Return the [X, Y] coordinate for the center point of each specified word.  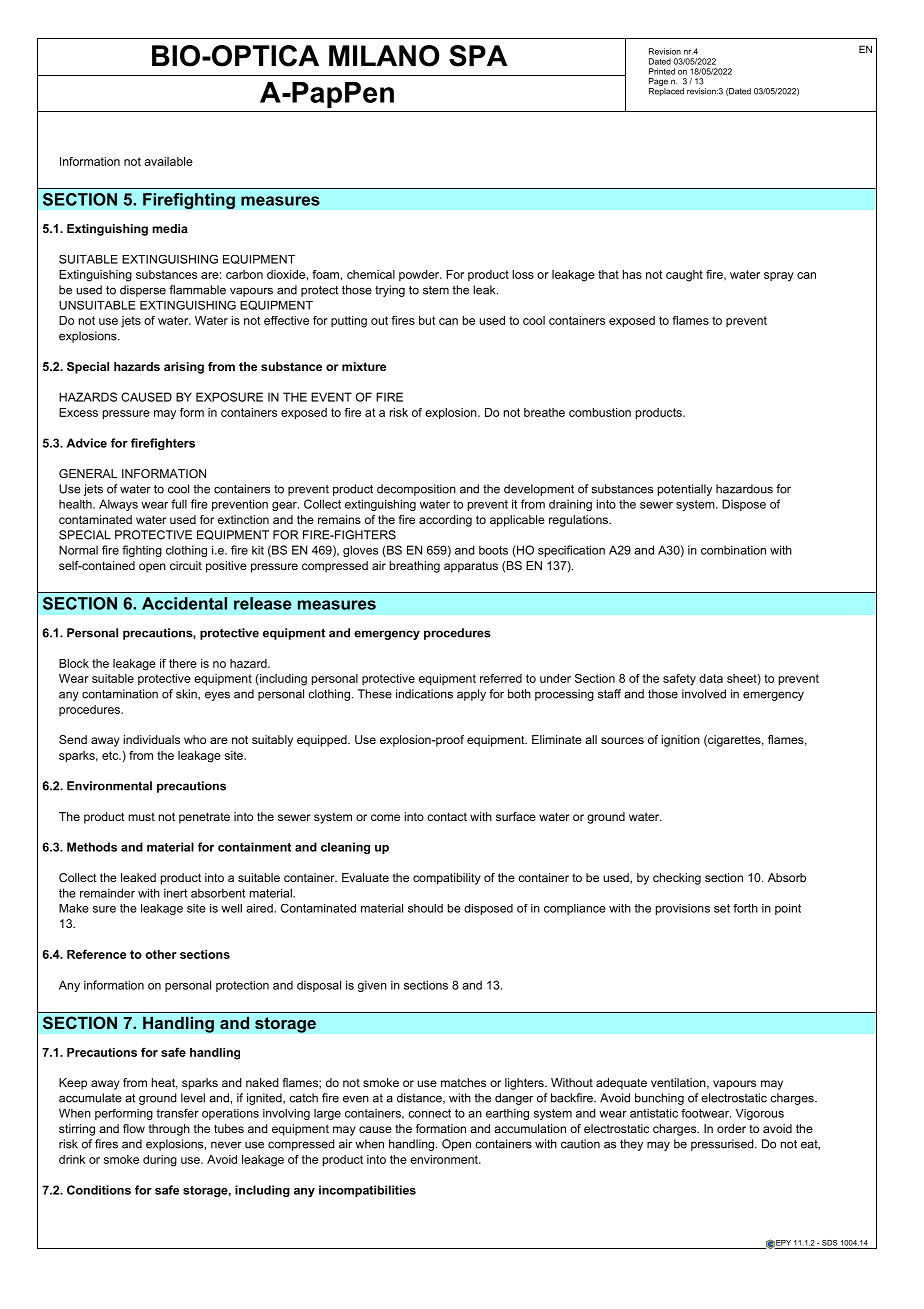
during [160, 1161]
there [183, 663]
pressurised [723, 1145]
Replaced [666, 90]
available [168, 161]
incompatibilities [367, 1191]
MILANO [384, 56]
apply [471, 695]
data [711, 678]
